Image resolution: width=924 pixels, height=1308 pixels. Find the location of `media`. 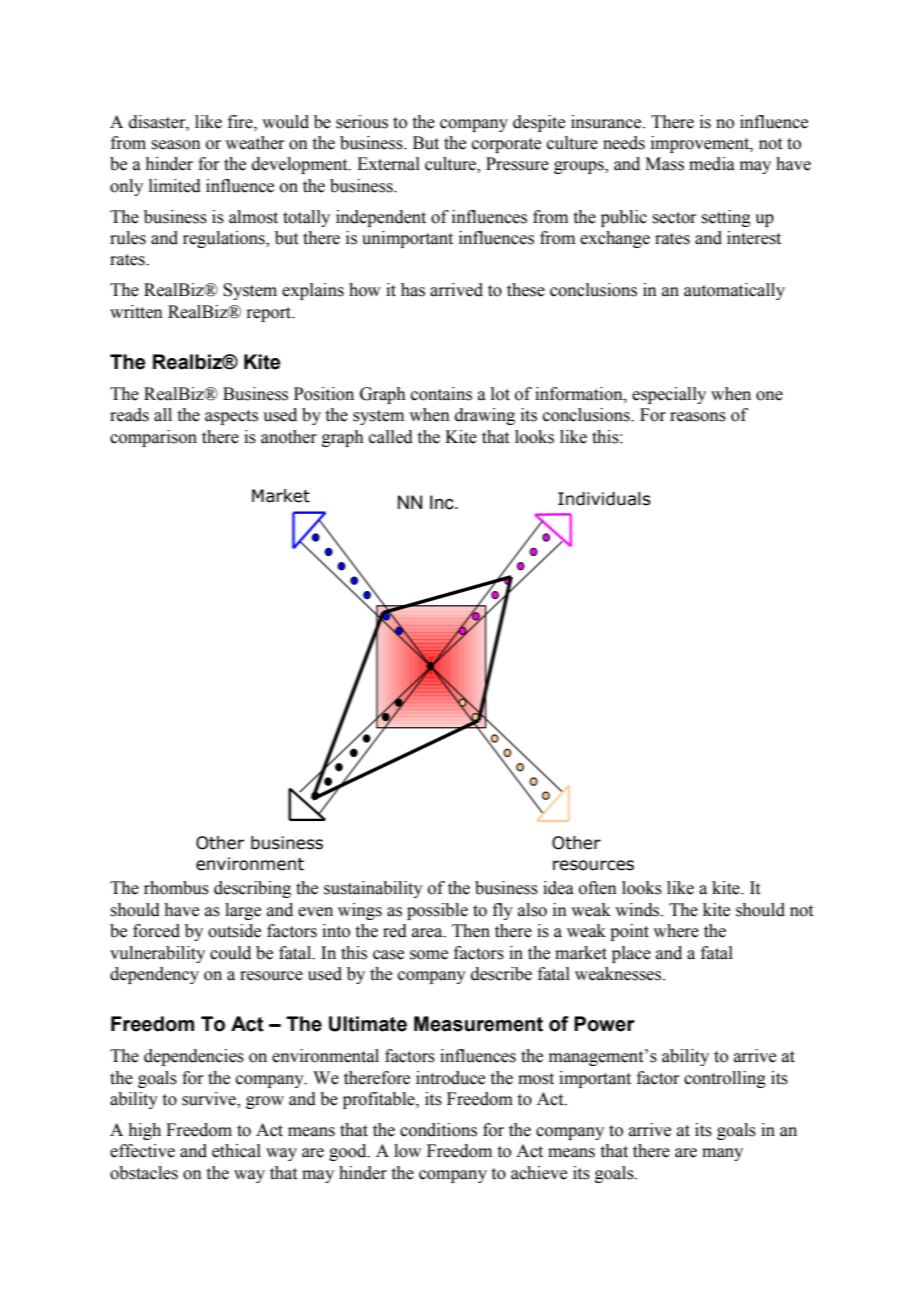

media is located at coordinates (712, 164).
